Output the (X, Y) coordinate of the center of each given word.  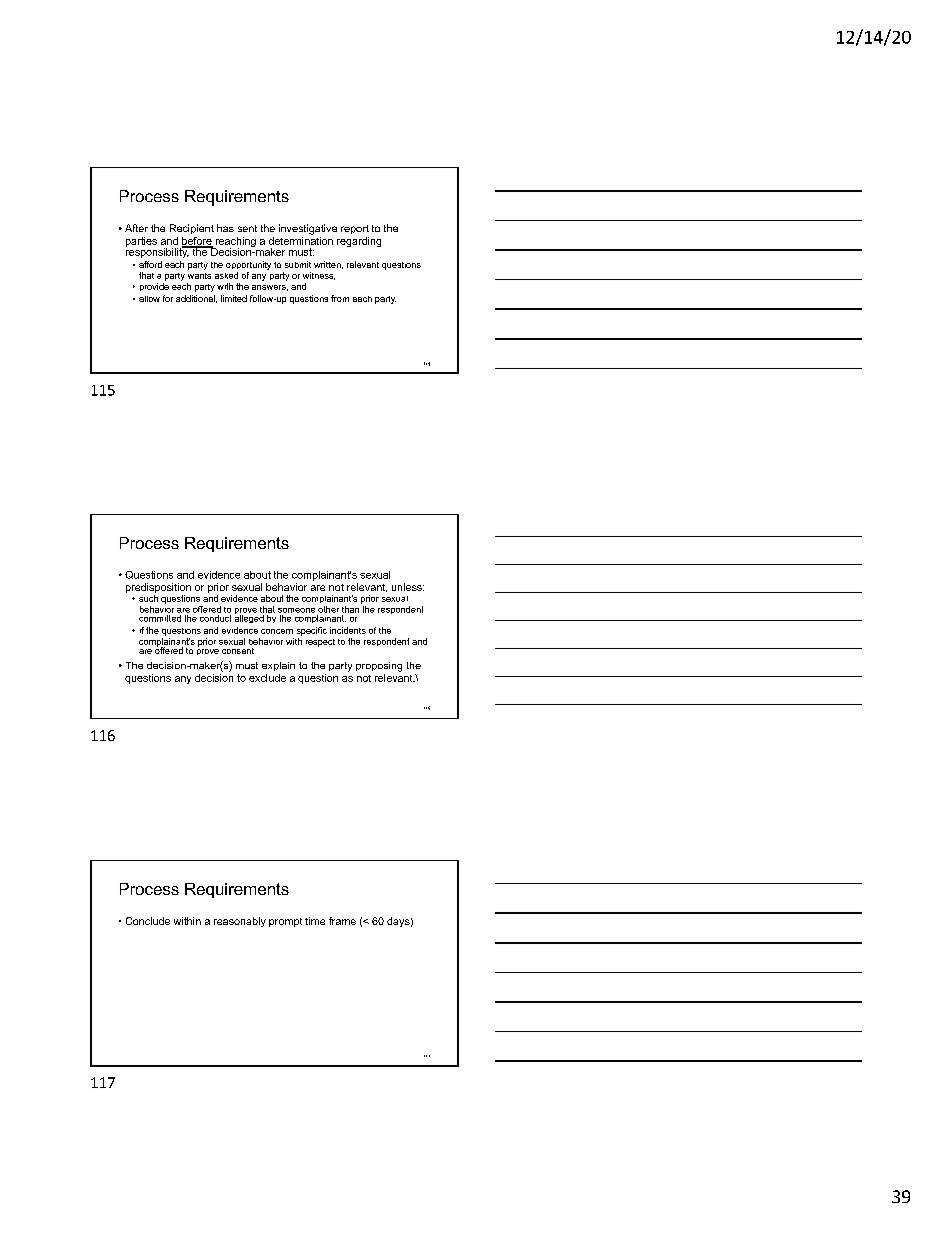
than (350, 609)
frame (342, 921)
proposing (379, 667)
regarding (359, 242)
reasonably (240, 922)
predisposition (158, 589)
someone (296, 610)
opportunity (248, 265)
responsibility (158, 251)
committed (160, 617)
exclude (267, 678)
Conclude (148, 921)
